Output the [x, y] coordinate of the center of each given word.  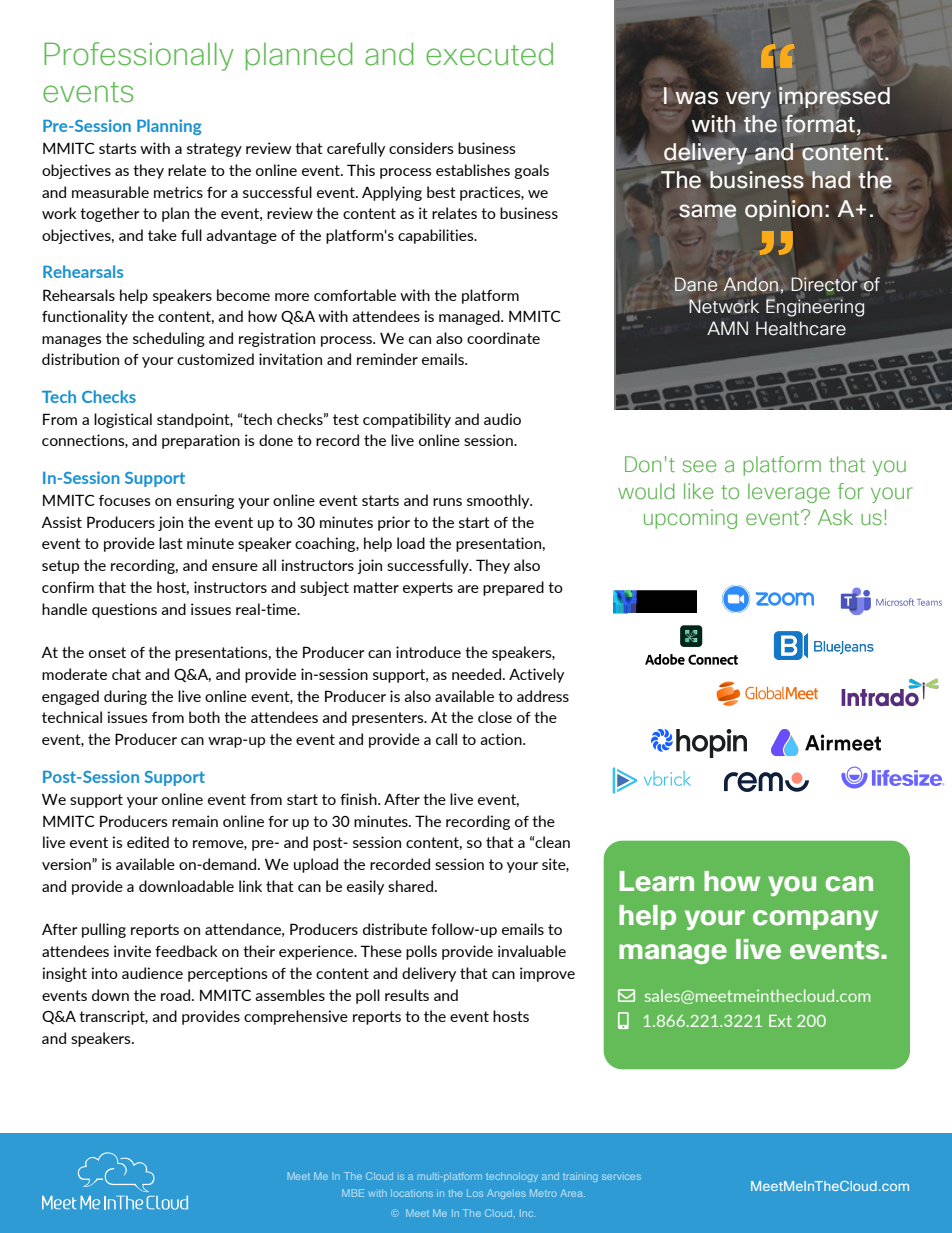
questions [124, 610]
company [815, 920]
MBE [353, 1193]
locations [412, 1193]
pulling [104, 930]
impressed [834, 99]
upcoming [690, 519]
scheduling [169, 339]
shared [410, 886]
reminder [387, 359]
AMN [727, 328]
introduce [428, 652]
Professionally [139, 56]
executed [489, 54]
